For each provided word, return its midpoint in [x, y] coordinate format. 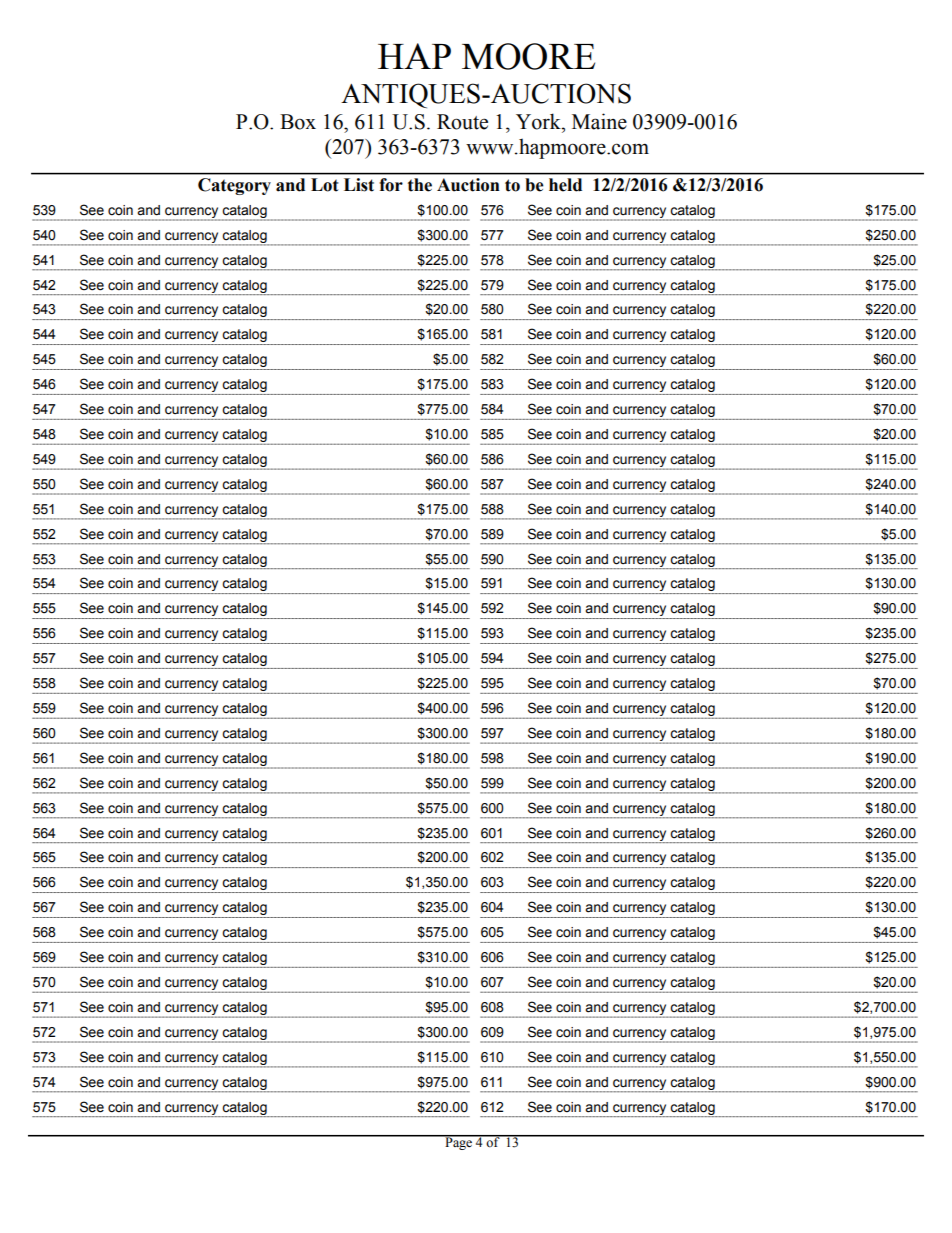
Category [234, 186]
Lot [325, 185]
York [539, 121]
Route [462, 122]
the [420, 185]
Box [298, 122]
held [565, 185]
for [391, 185]
